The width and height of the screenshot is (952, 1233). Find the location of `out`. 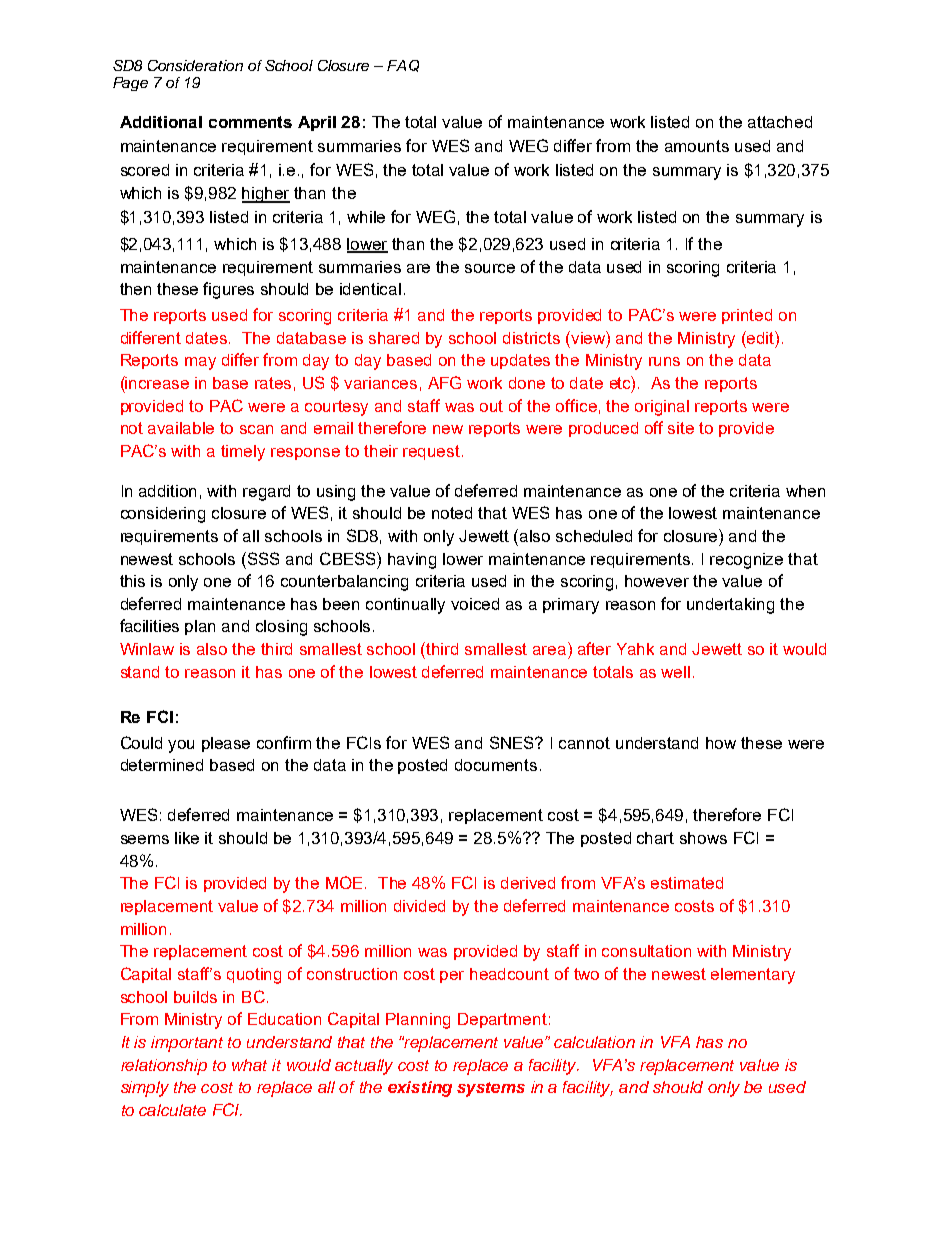

out is located at coordinates (491, 406).
